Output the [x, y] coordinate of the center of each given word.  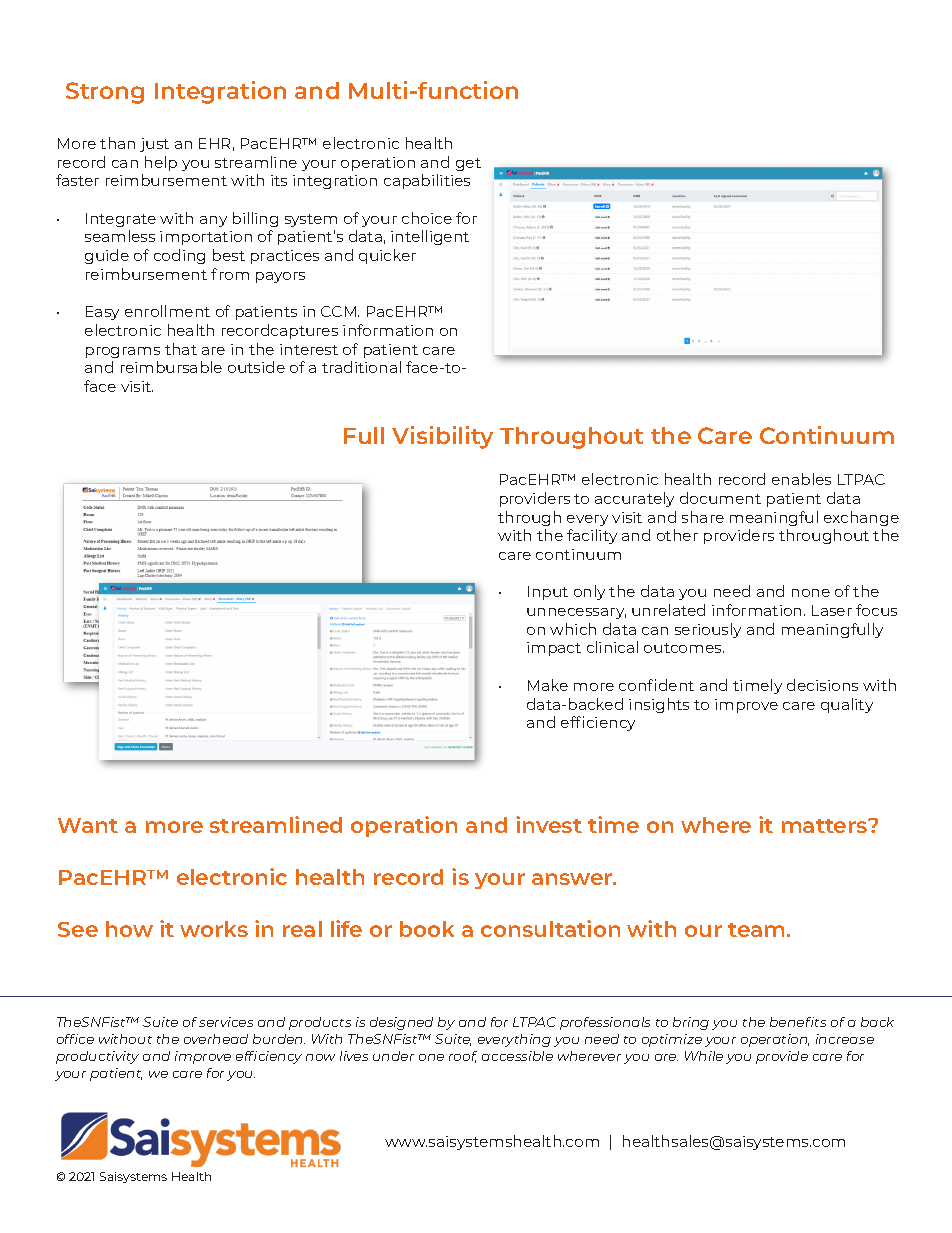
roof [463, 1057]
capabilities [427, 181]
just [154, 145]
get [468, 164]
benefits [798, 1022]
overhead [216, 1039]
